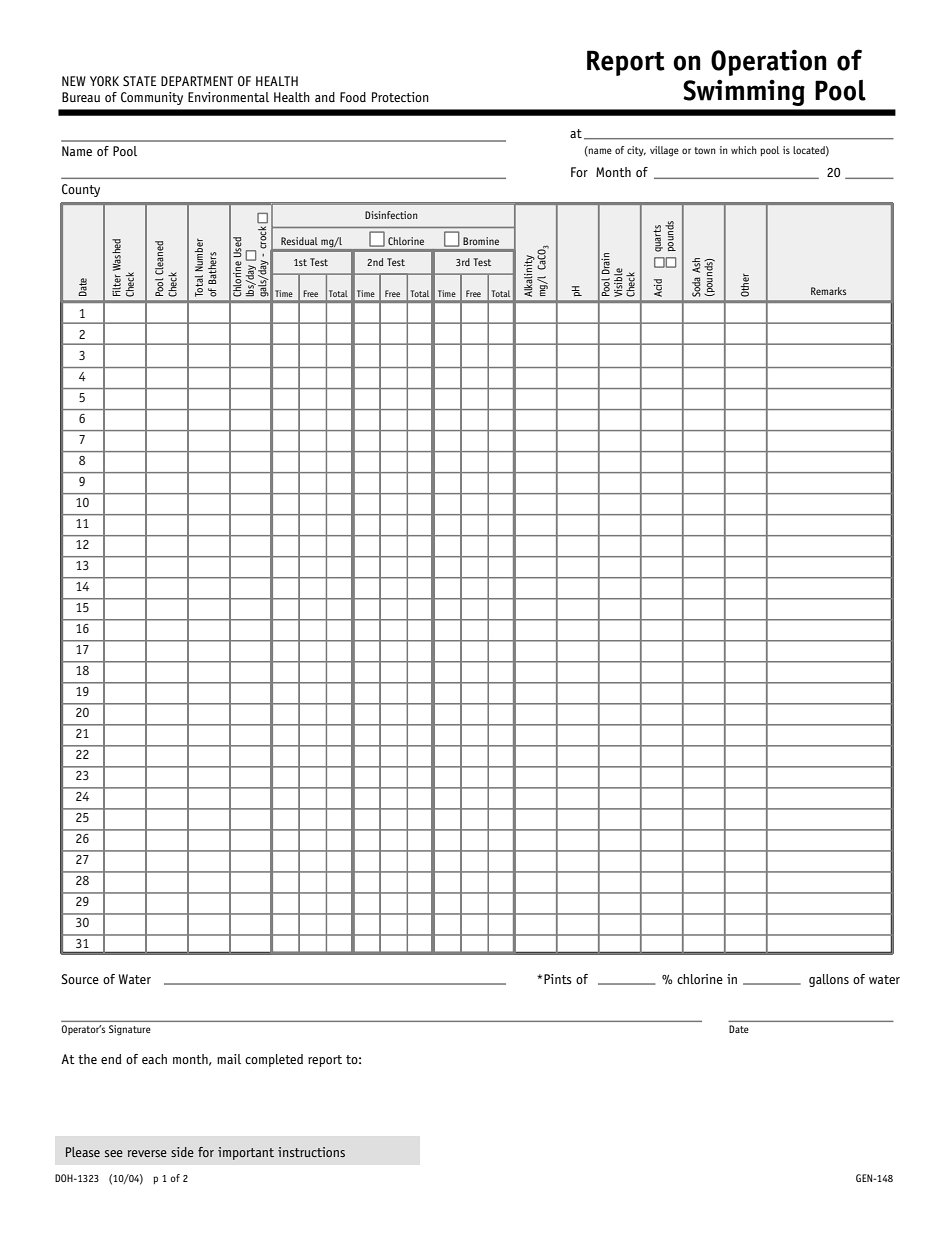 This image has height=1233, width=952. What do you see at coordinates (152, 98) in the image?
I see `Community` at bounding box center [152, 98].
